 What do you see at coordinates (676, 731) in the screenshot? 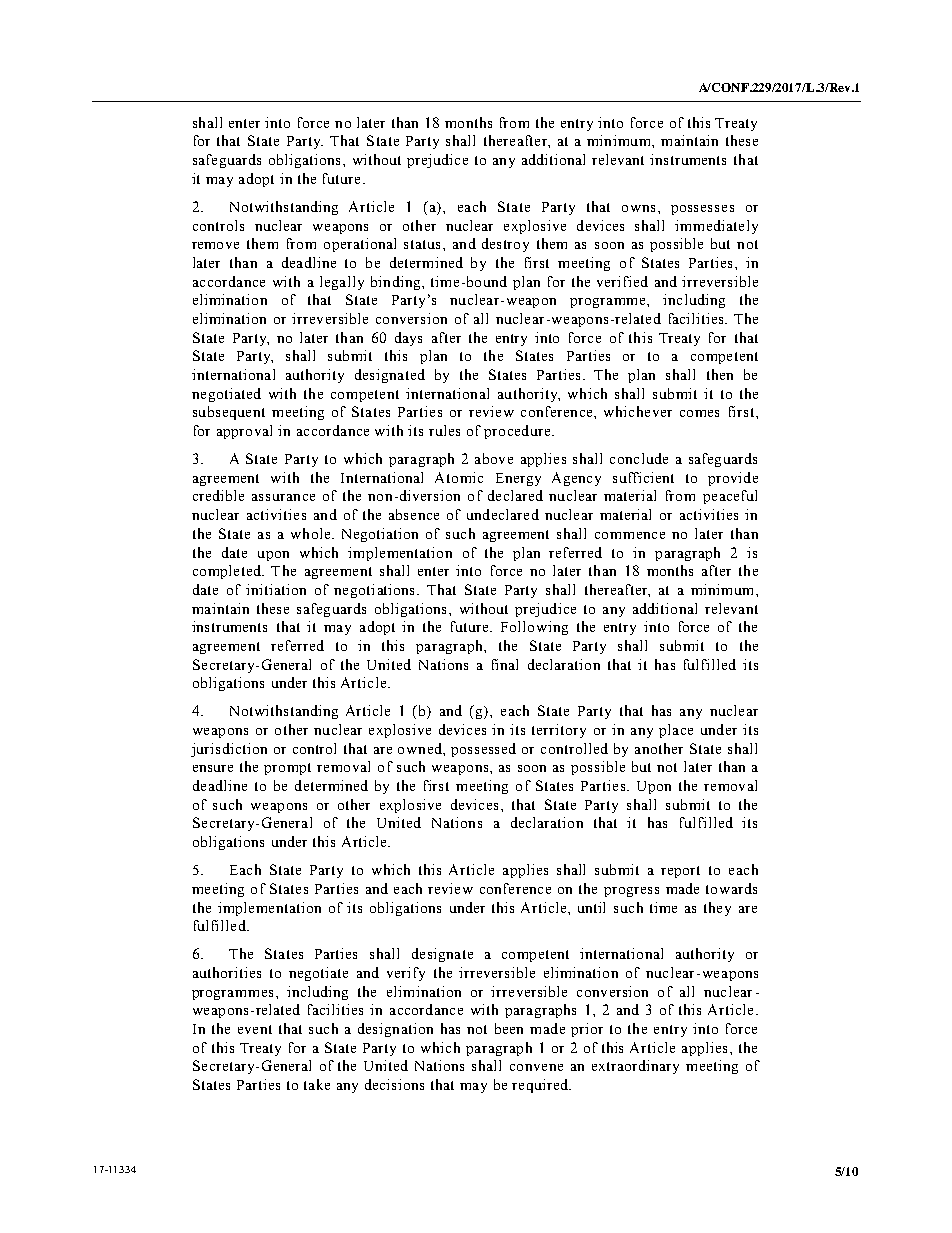
I see `place` at bounding box center [676, 731].
